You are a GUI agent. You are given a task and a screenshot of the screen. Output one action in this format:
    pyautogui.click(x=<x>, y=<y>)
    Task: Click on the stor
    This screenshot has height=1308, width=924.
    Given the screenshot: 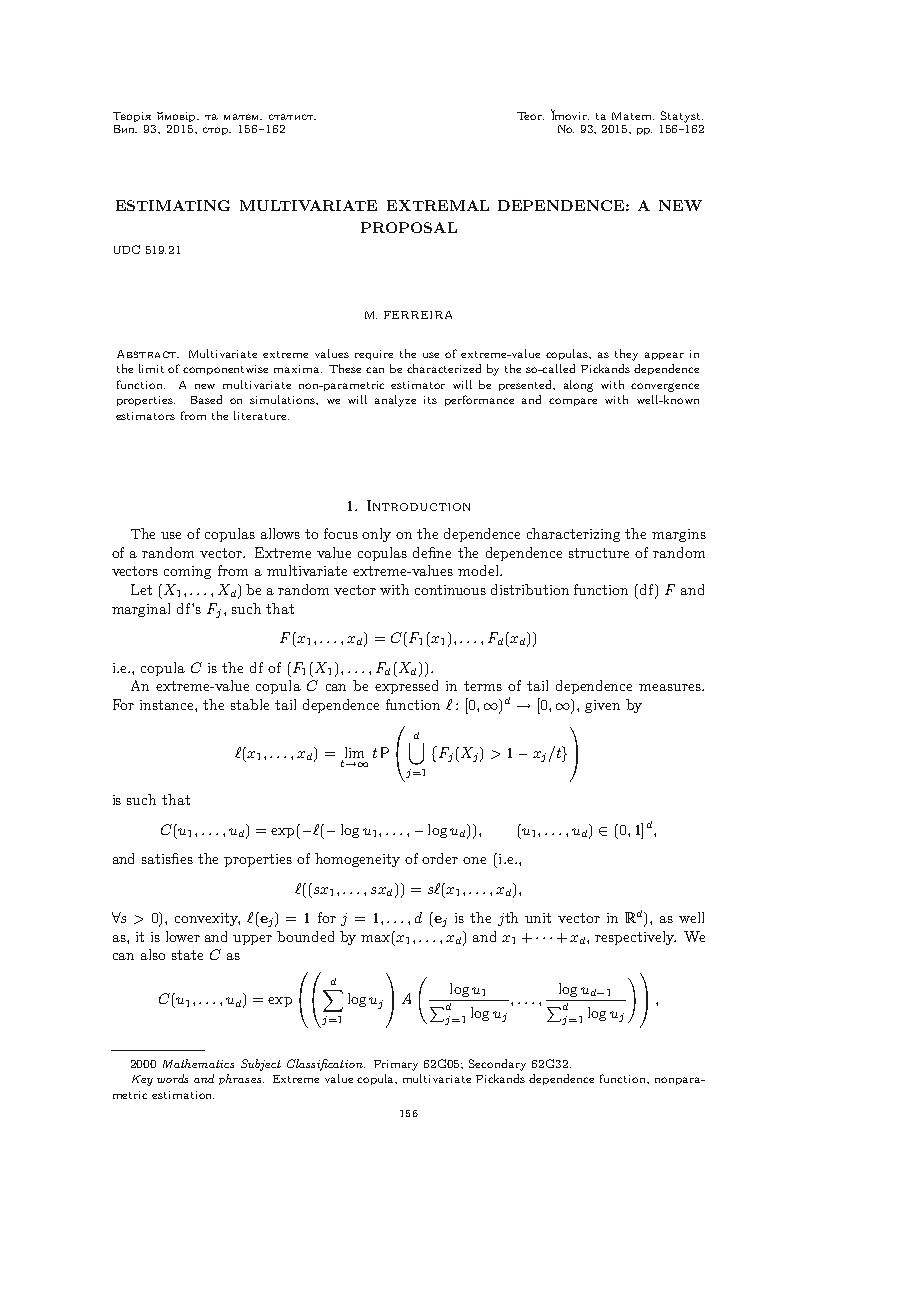 What is the action you would take?
    pyautogui.click(x=217, y=131)
